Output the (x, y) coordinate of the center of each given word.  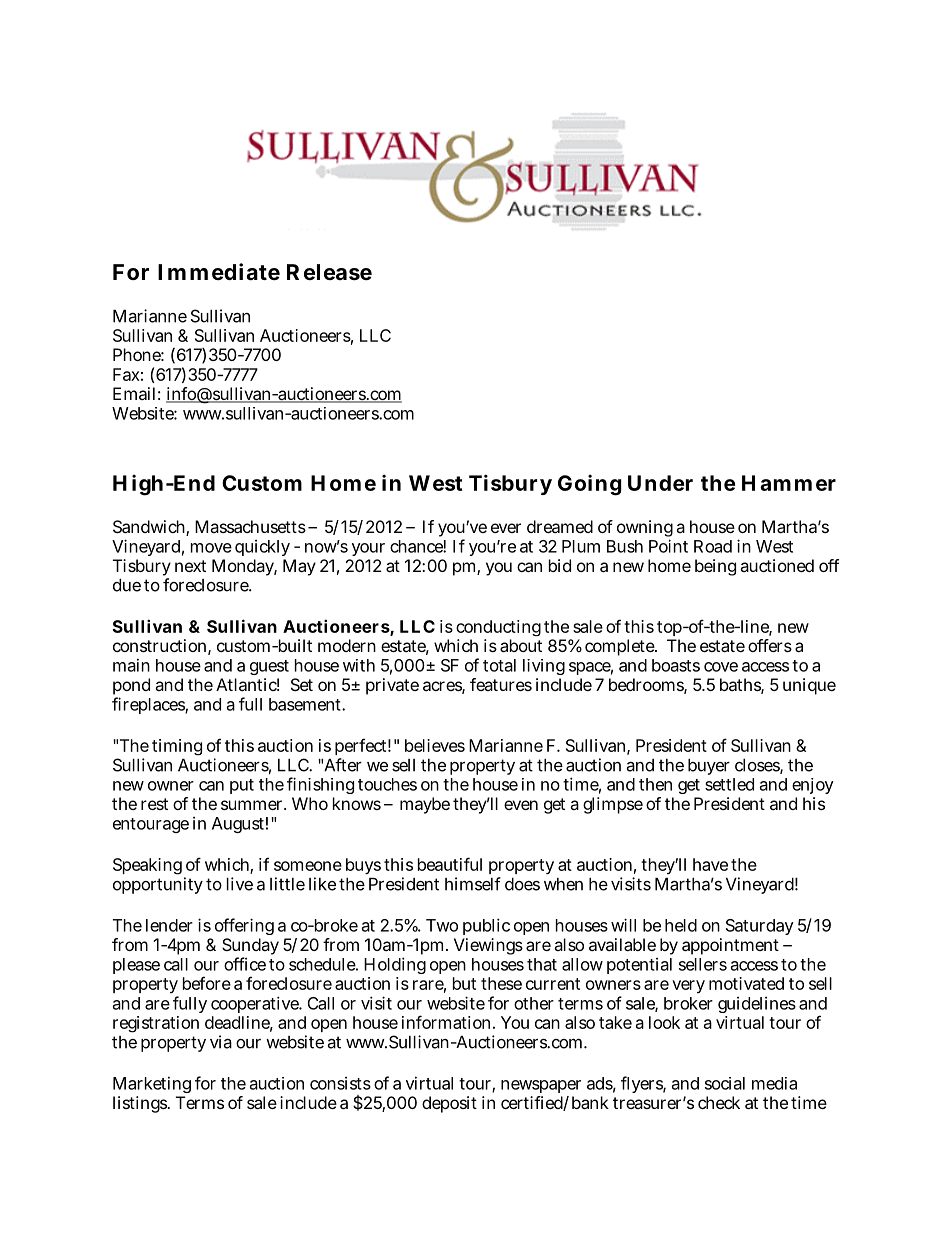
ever (506, 528)
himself (473, 884)
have (710, 864)
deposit (449, 1104)
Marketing (152, 1084)
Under (660, 483)
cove (721, 667)
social (725, 1083)
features (501, 684)
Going (590, 485)
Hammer (789, 483)
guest (269, 667)
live (240, 884)
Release (329, 272)
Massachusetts (250, 526)
